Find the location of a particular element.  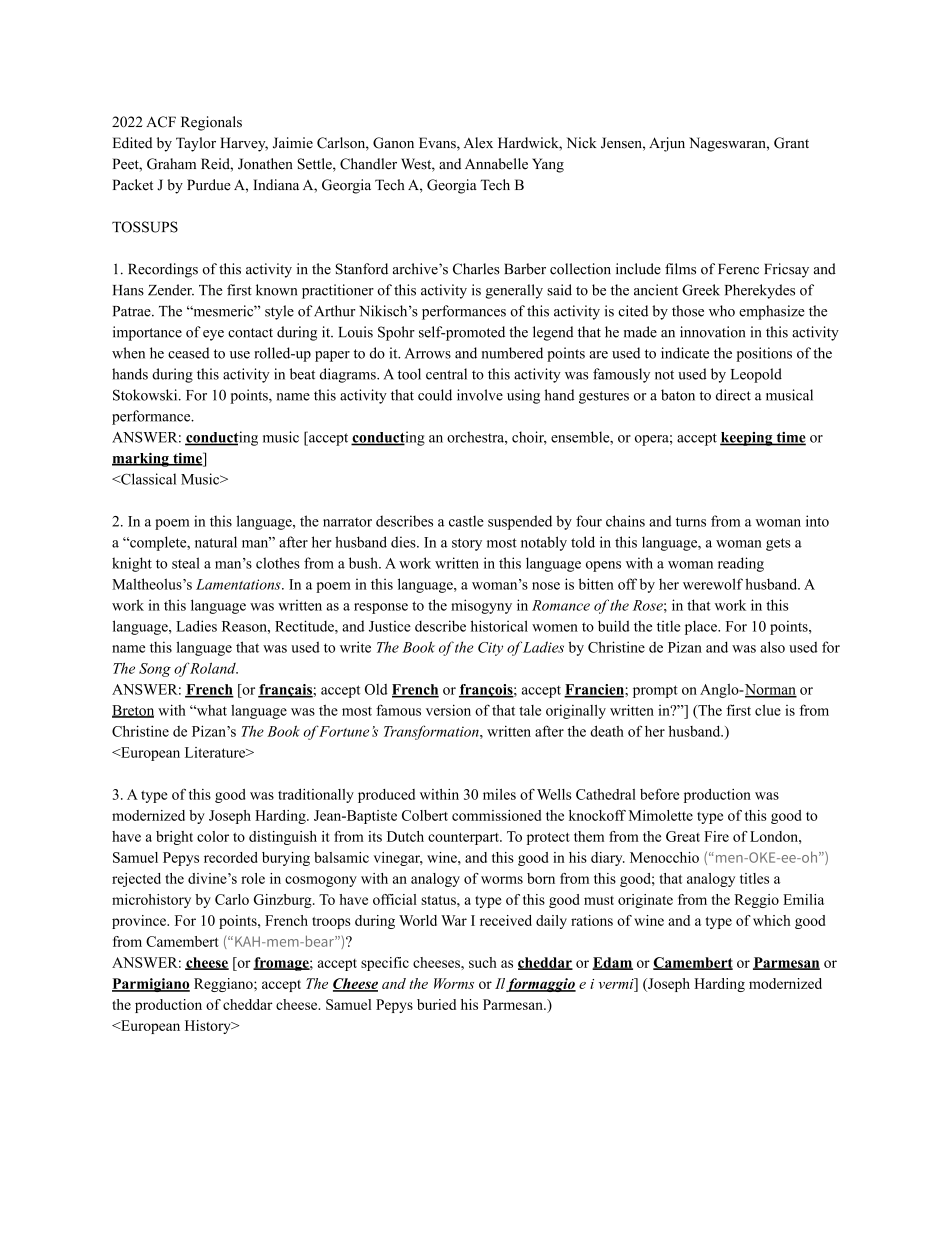

positions is located at coordinates (764, 354).
